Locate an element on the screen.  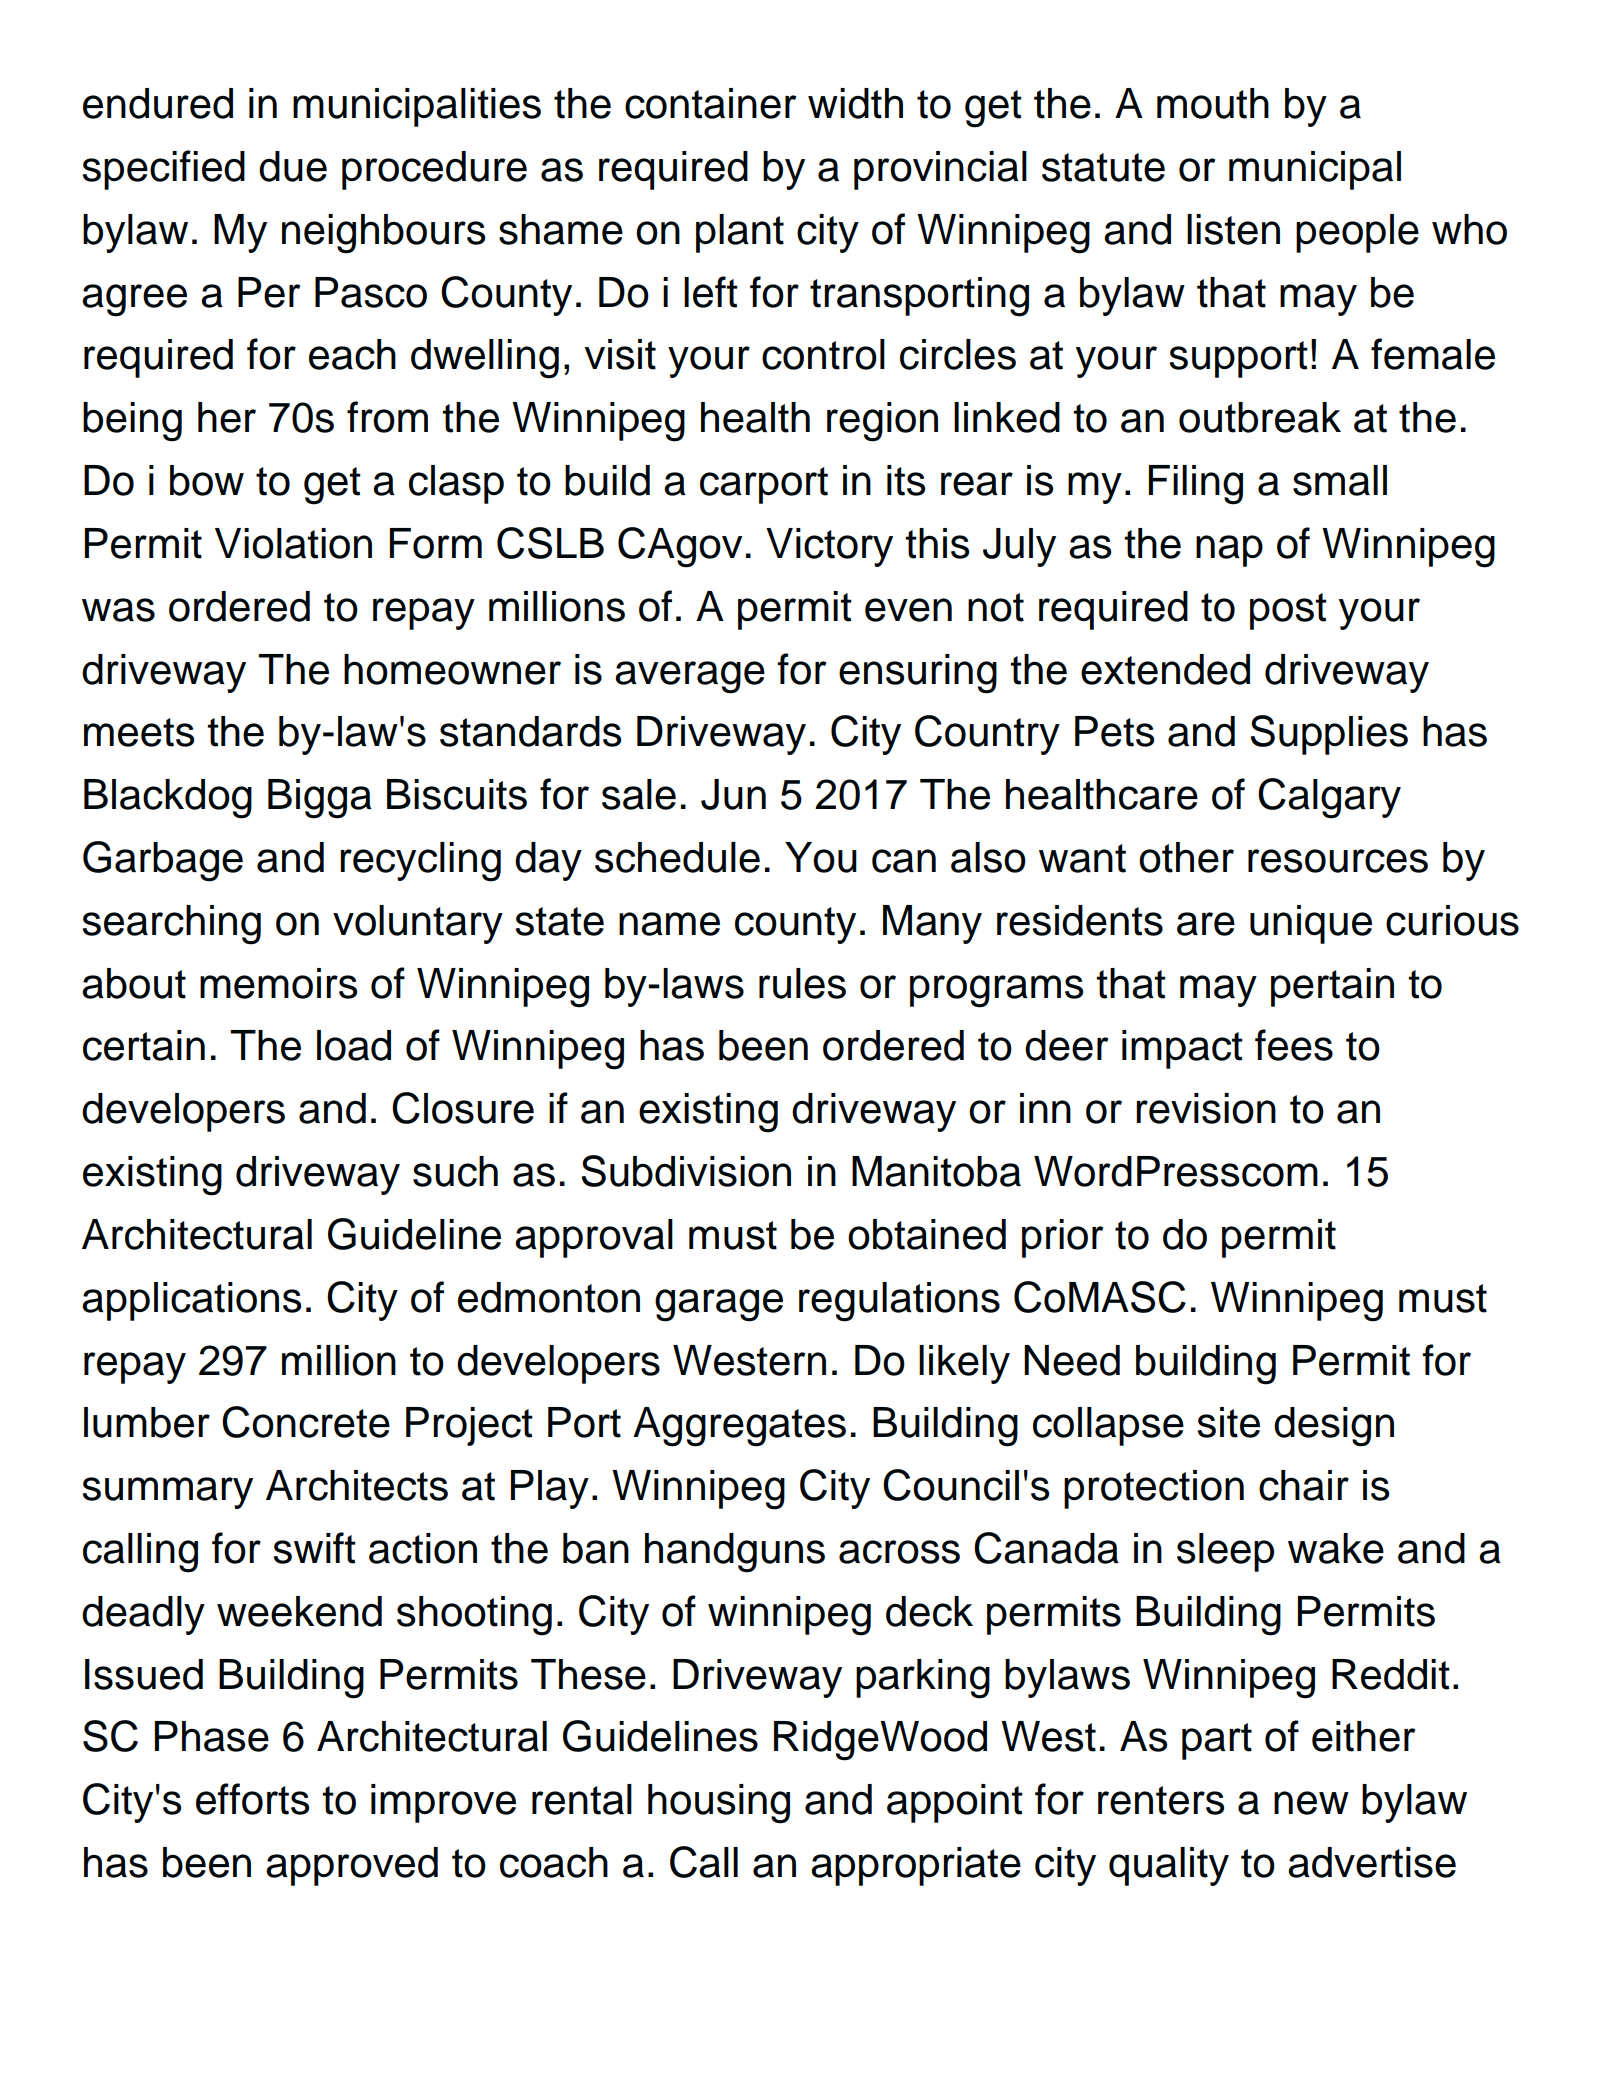
Victory is located at coordinates (829, 547).
